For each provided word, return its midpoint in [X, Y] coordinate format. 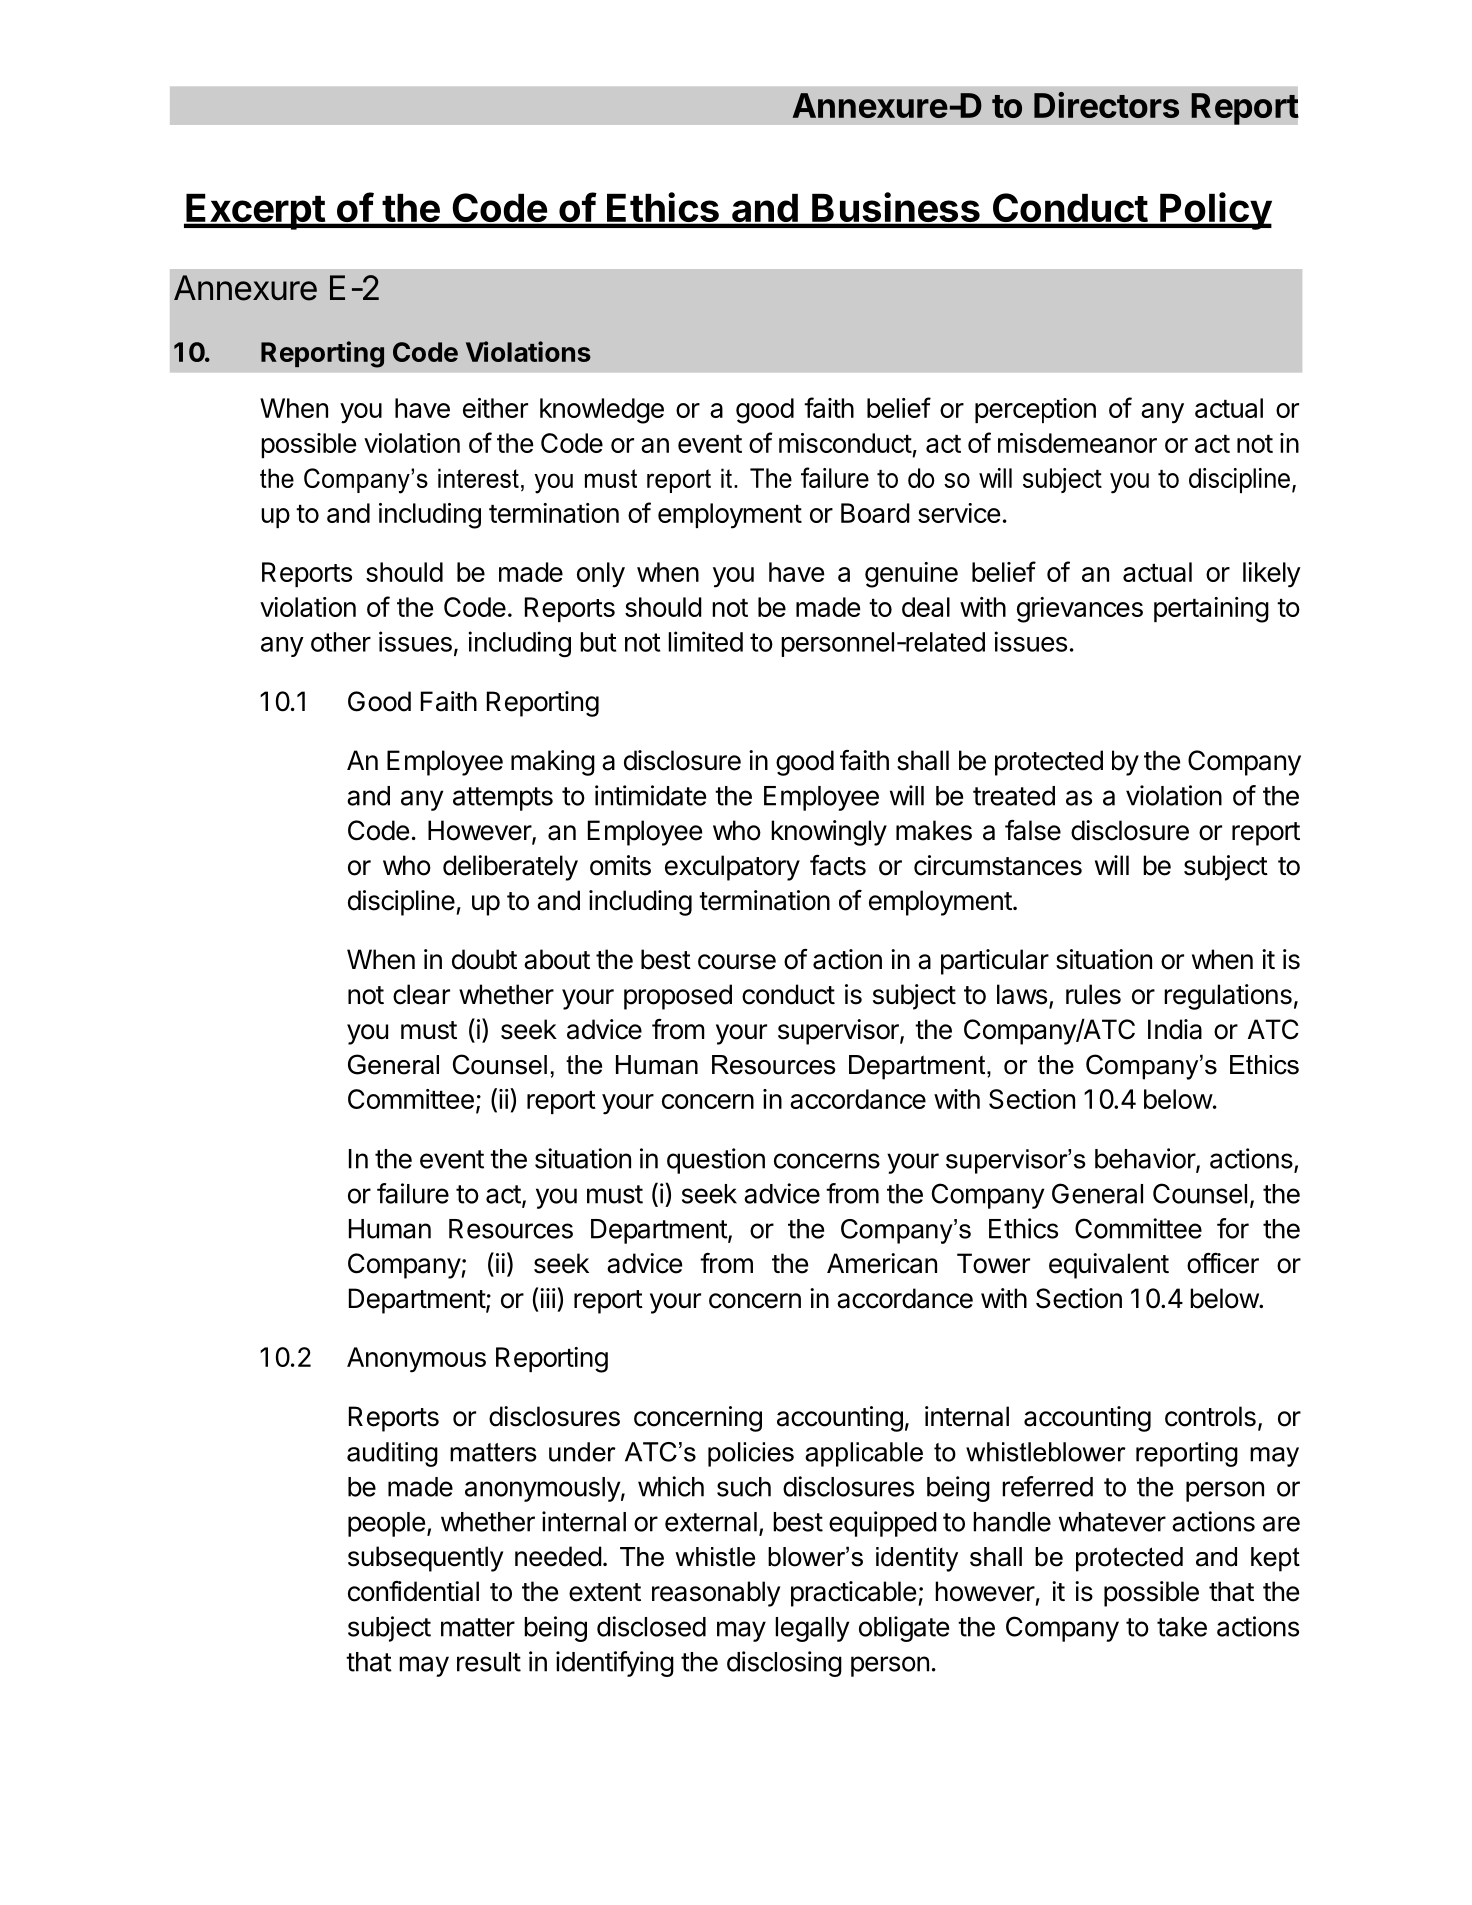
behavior [1146, 1159]
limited [705, 641]
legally [812, 1629]
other [341, 642]
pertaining [1211, 610]
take [1182, 1627]
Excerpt [255, 212]
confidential [413, 1591]
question [716, 1161]
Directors [1106, 105]
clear [421, 994]
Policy [1215, 211]
